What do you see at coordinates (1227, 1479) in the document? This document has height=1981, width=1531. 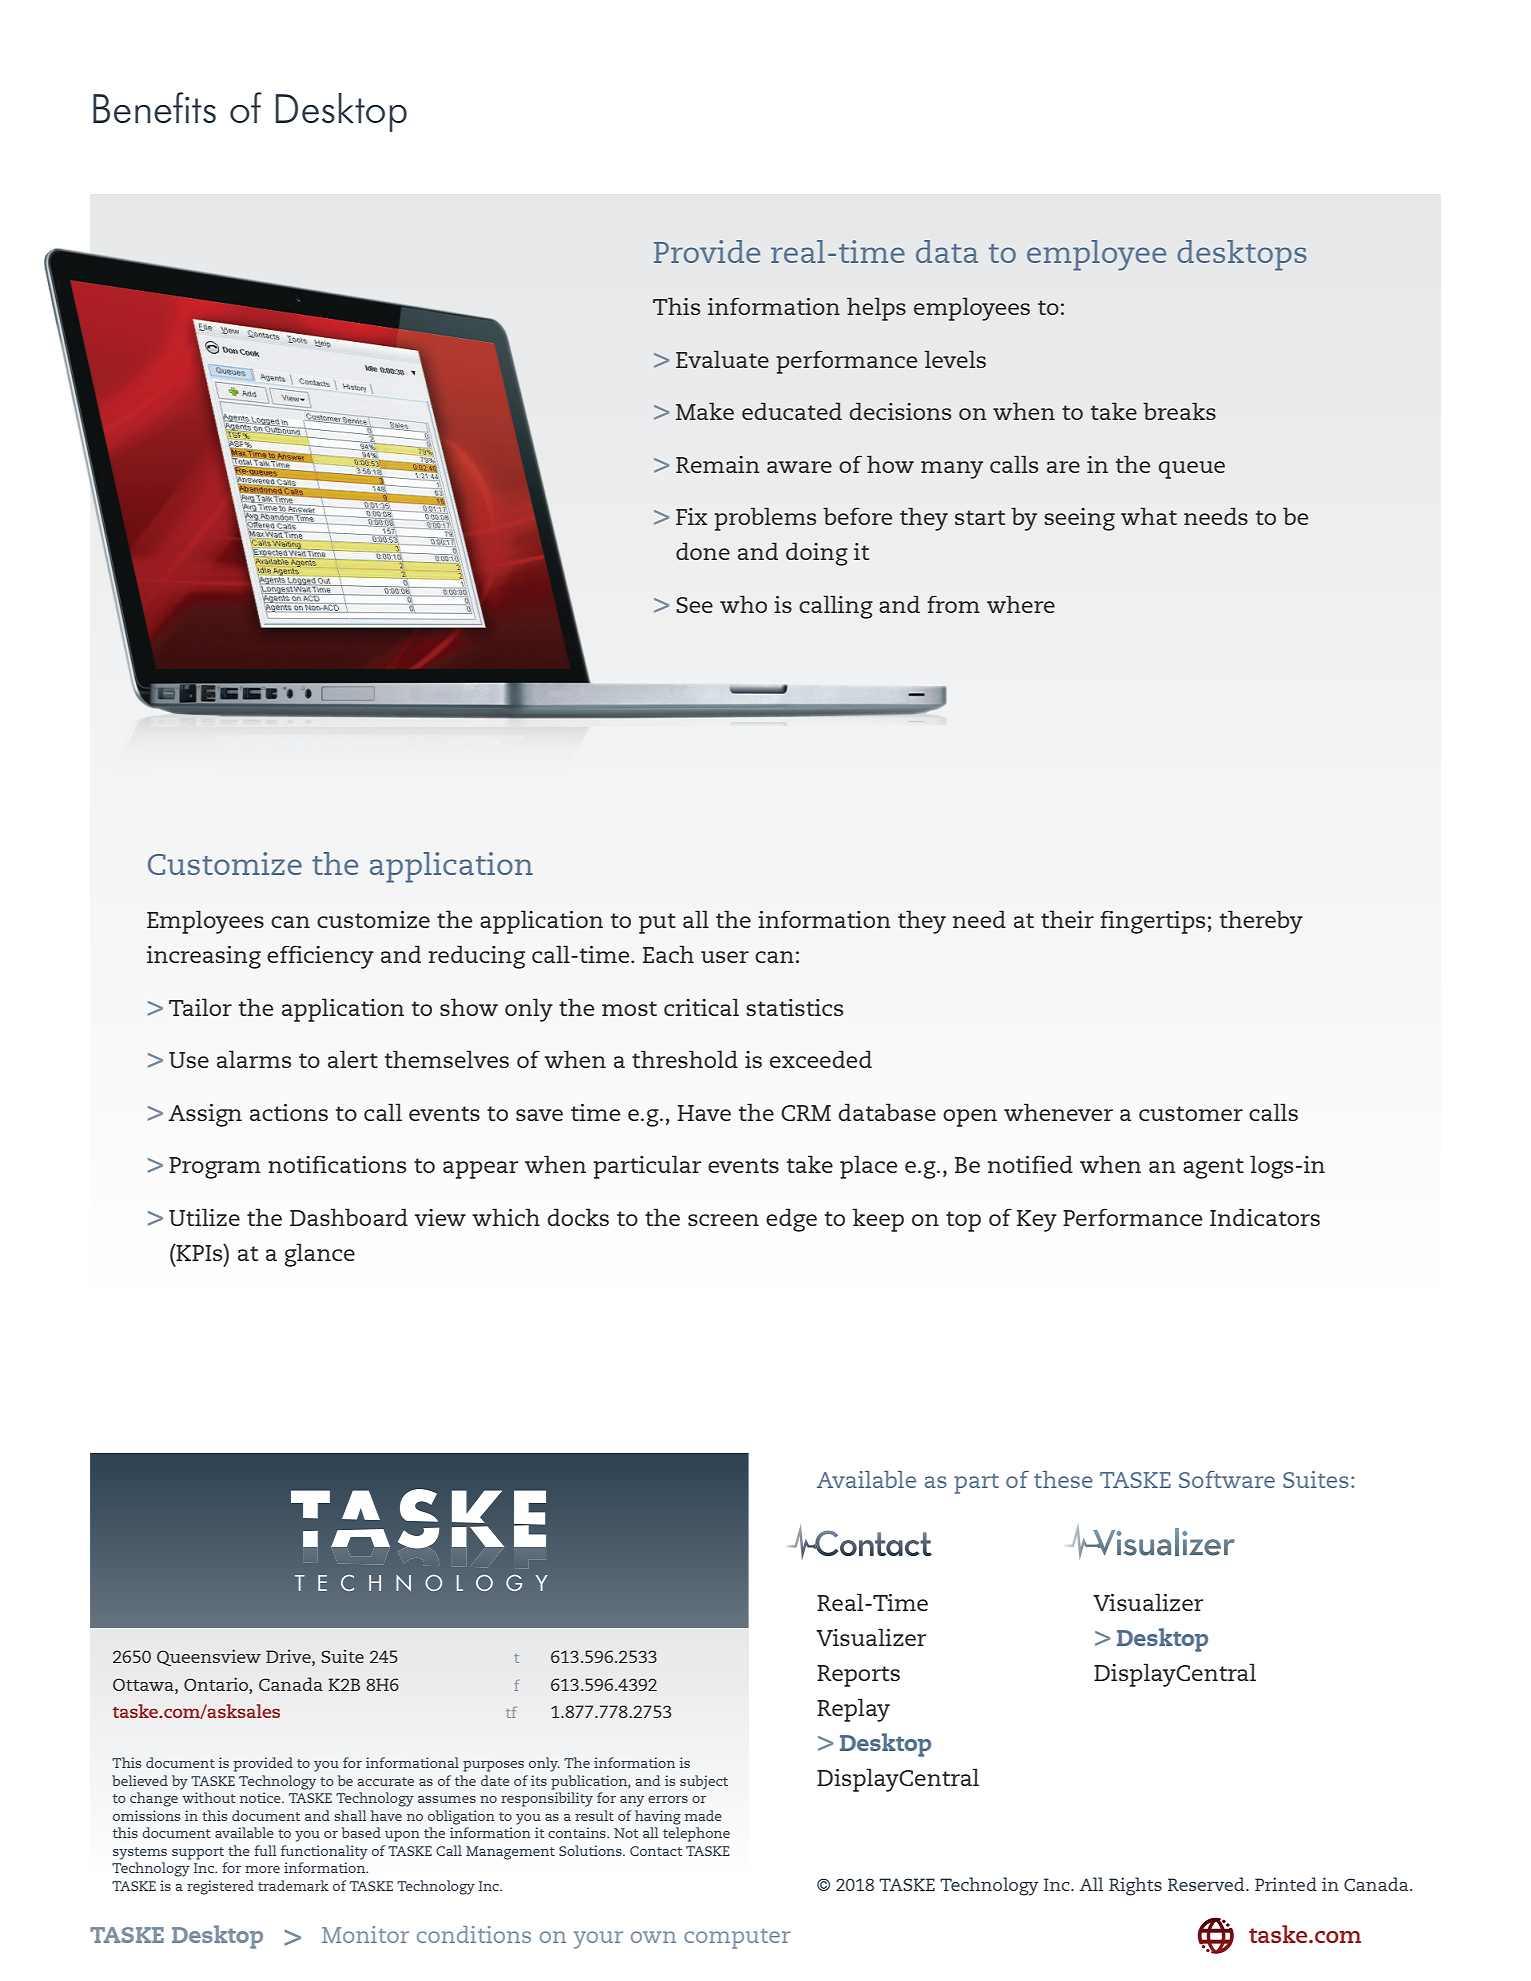 I see `Software` at bounding box center [1227, 1479].
